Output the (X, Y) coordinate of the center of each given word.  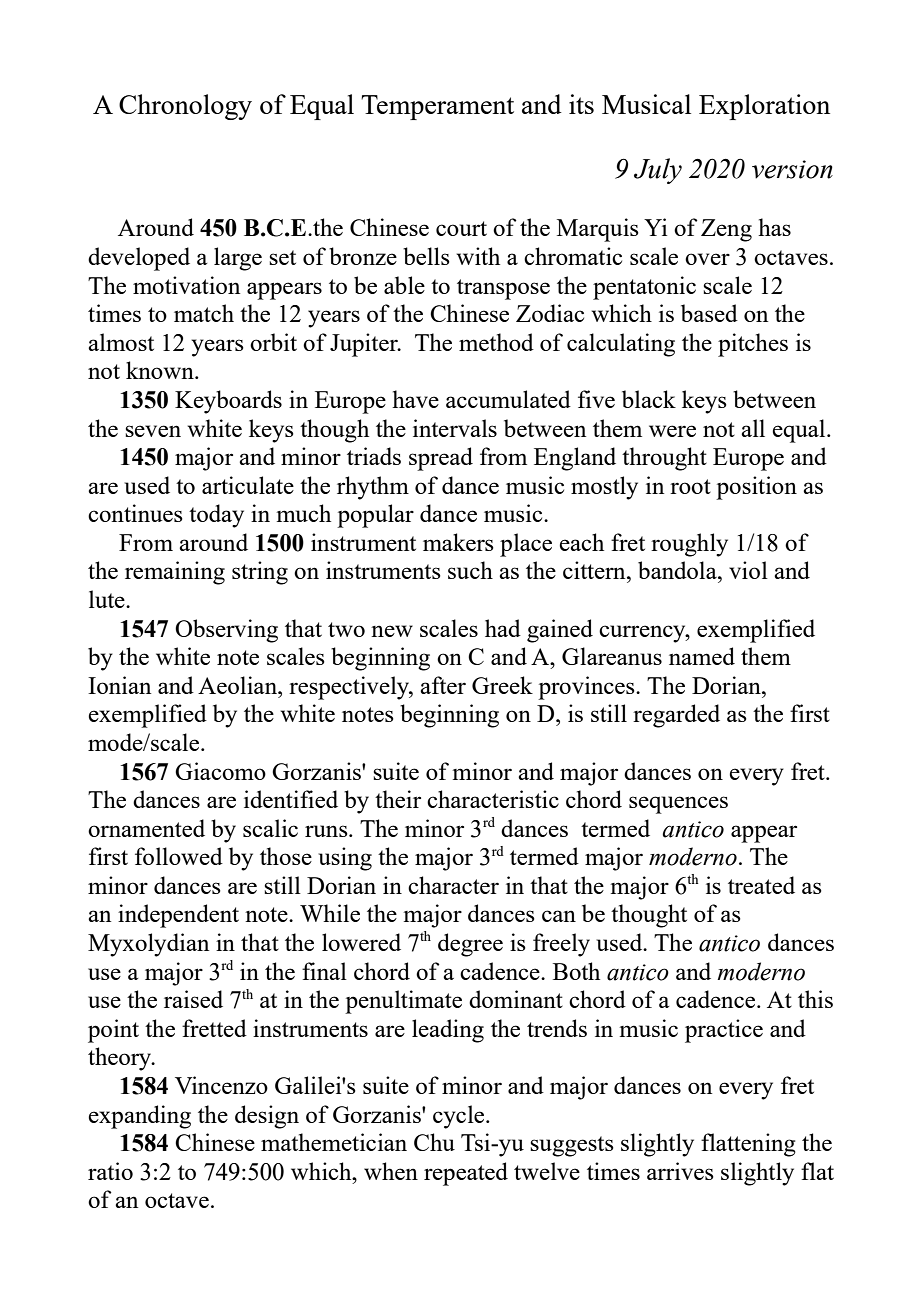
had (503, 628)
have (415, 399)
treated (761, 885)
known (161, 370)
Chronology (185, 107)
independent (178, 916)
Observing (226, 631)
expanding (139, 1117)
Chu (434, 1142)
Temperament (437, 107)
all (753, 428)
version (792, 169)
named (702, 656)
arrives (680, 1171)
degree (470, 945)
